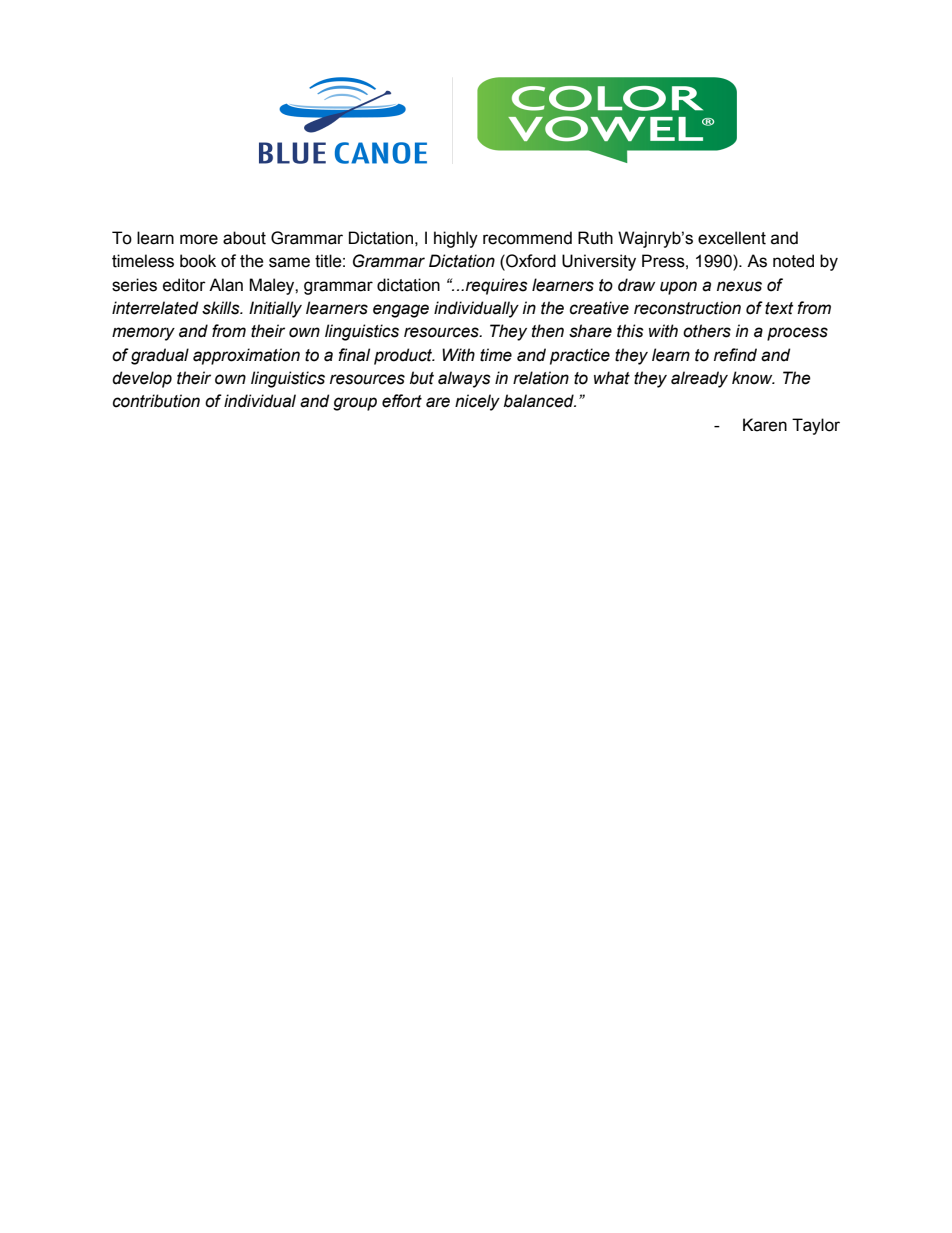 The height and width of the screenshot is (1233, 952). Describe the element at coordinates (464, 379) in the screenshot. I see `always` at that location.
